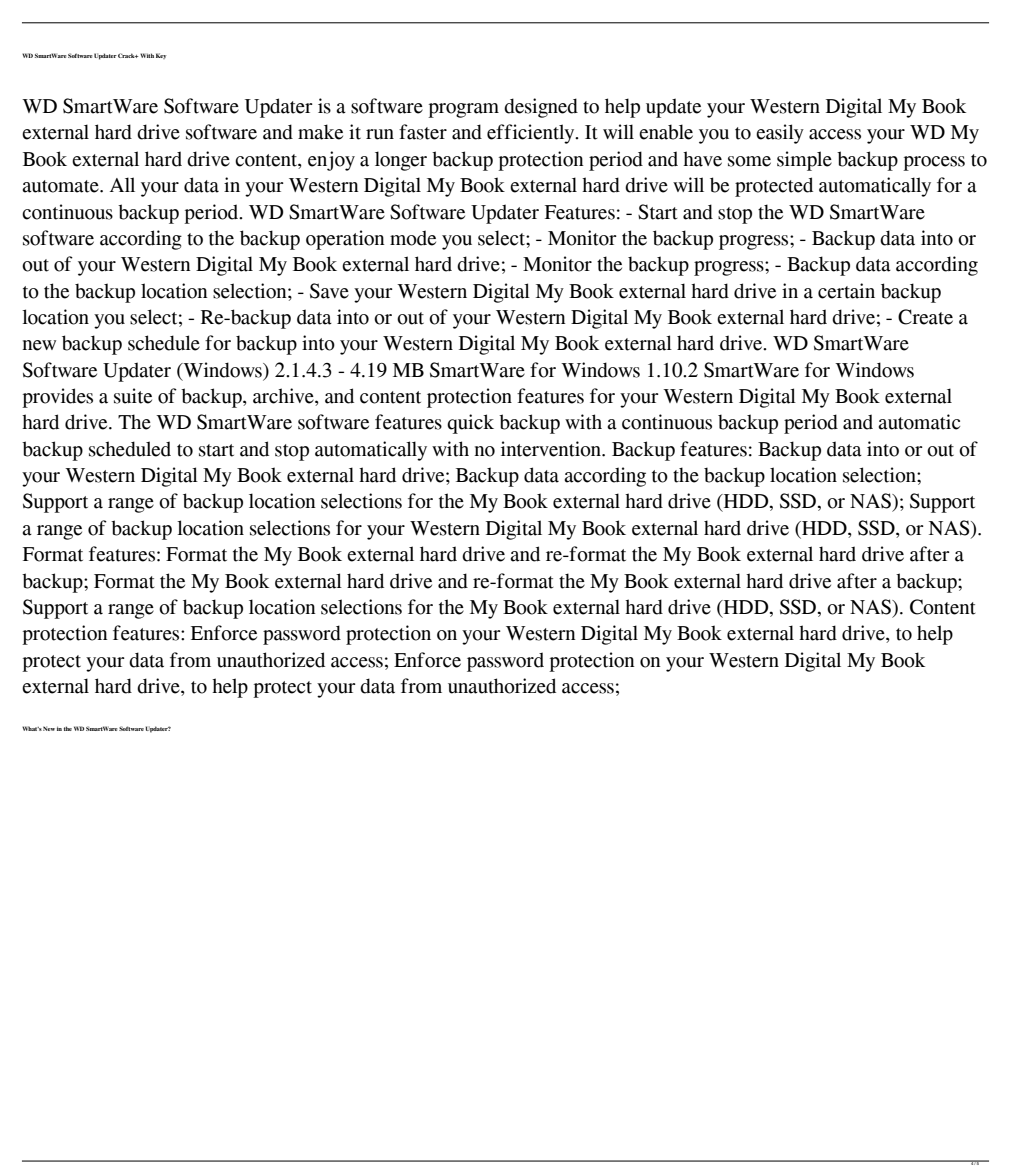 The image size is (1011, 1176). I want to click on quick, so click(470, 424).
